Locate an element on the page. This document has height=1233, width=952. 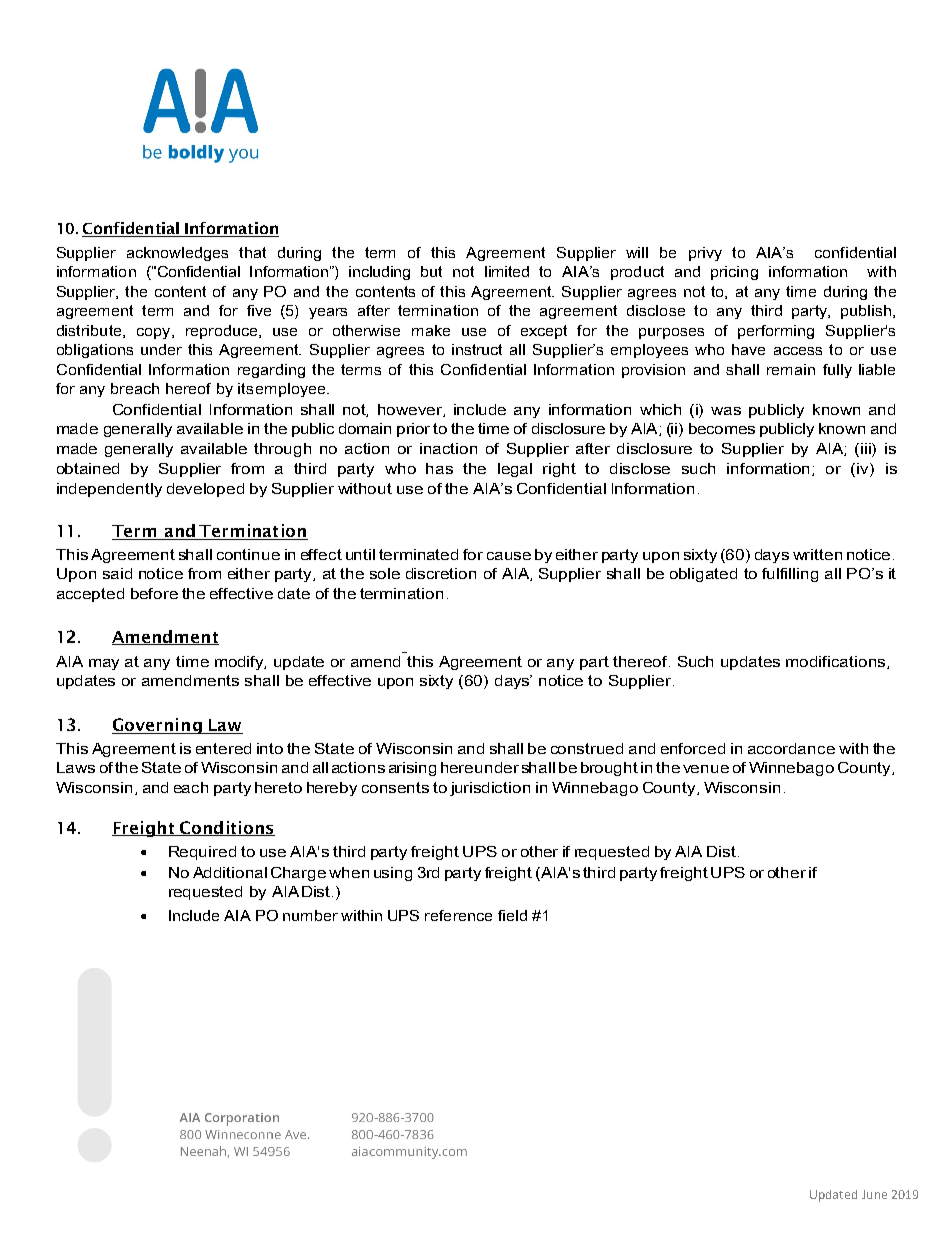
developed is located at coordinates (205, 490).
